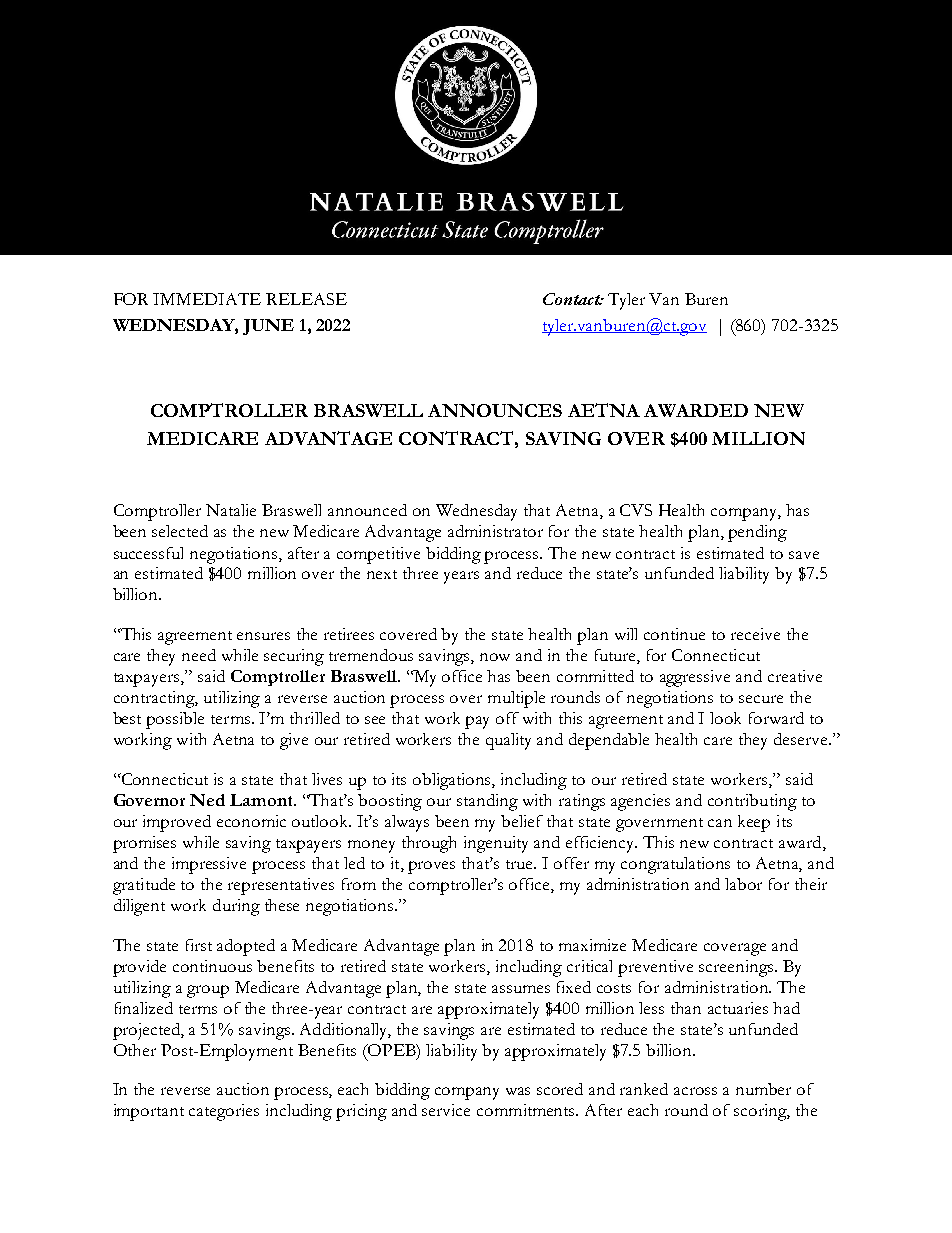  What do you see at coordinates (757, 533) in the screenshot?
I see `pending` at bounding box center [757, 533].
